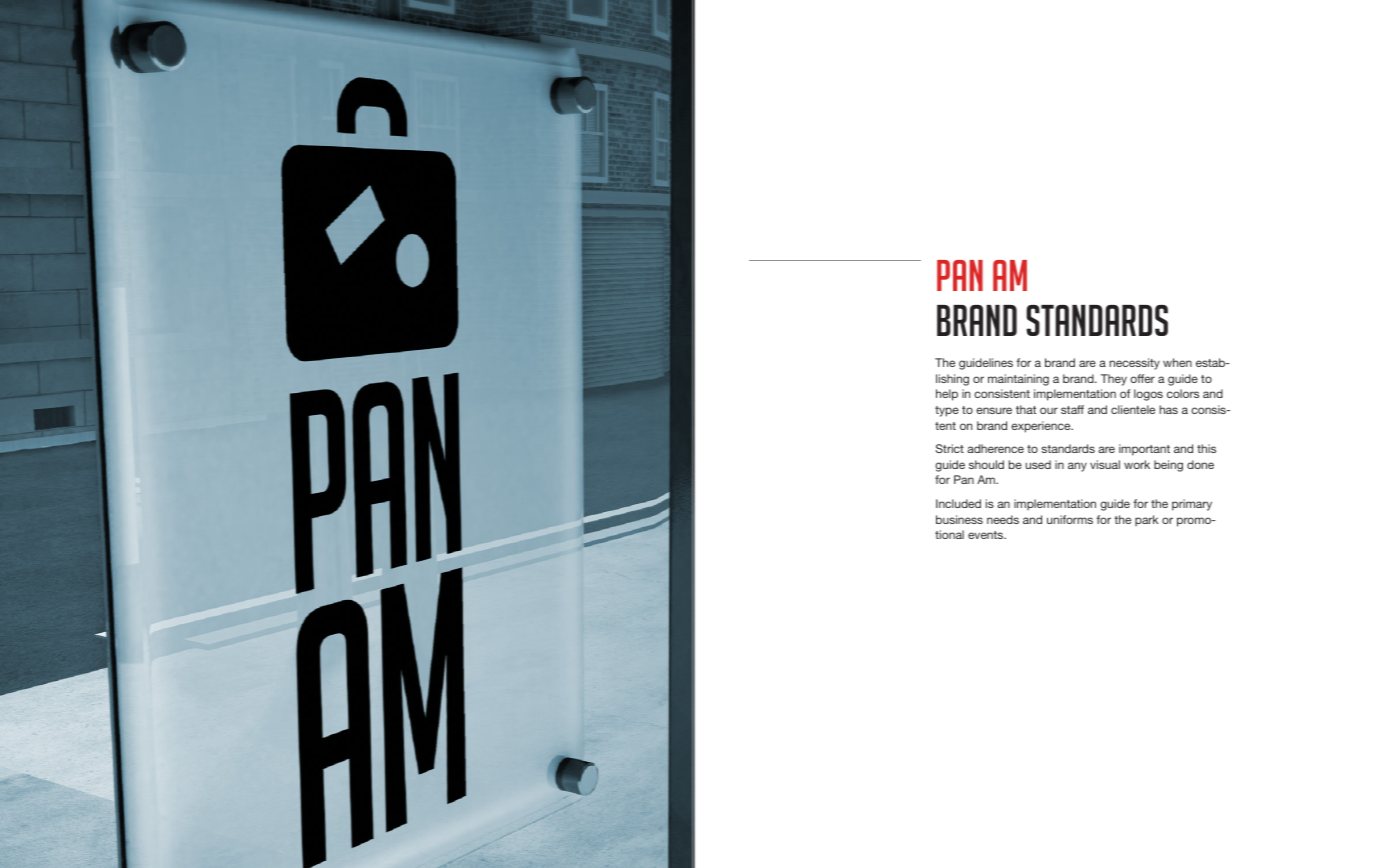 The height and width of the screenshot is (868, 1389). What do you see at coordinates (1206, 448) in the screenshot?
I see `this` at bounding box center [1206, 448].
